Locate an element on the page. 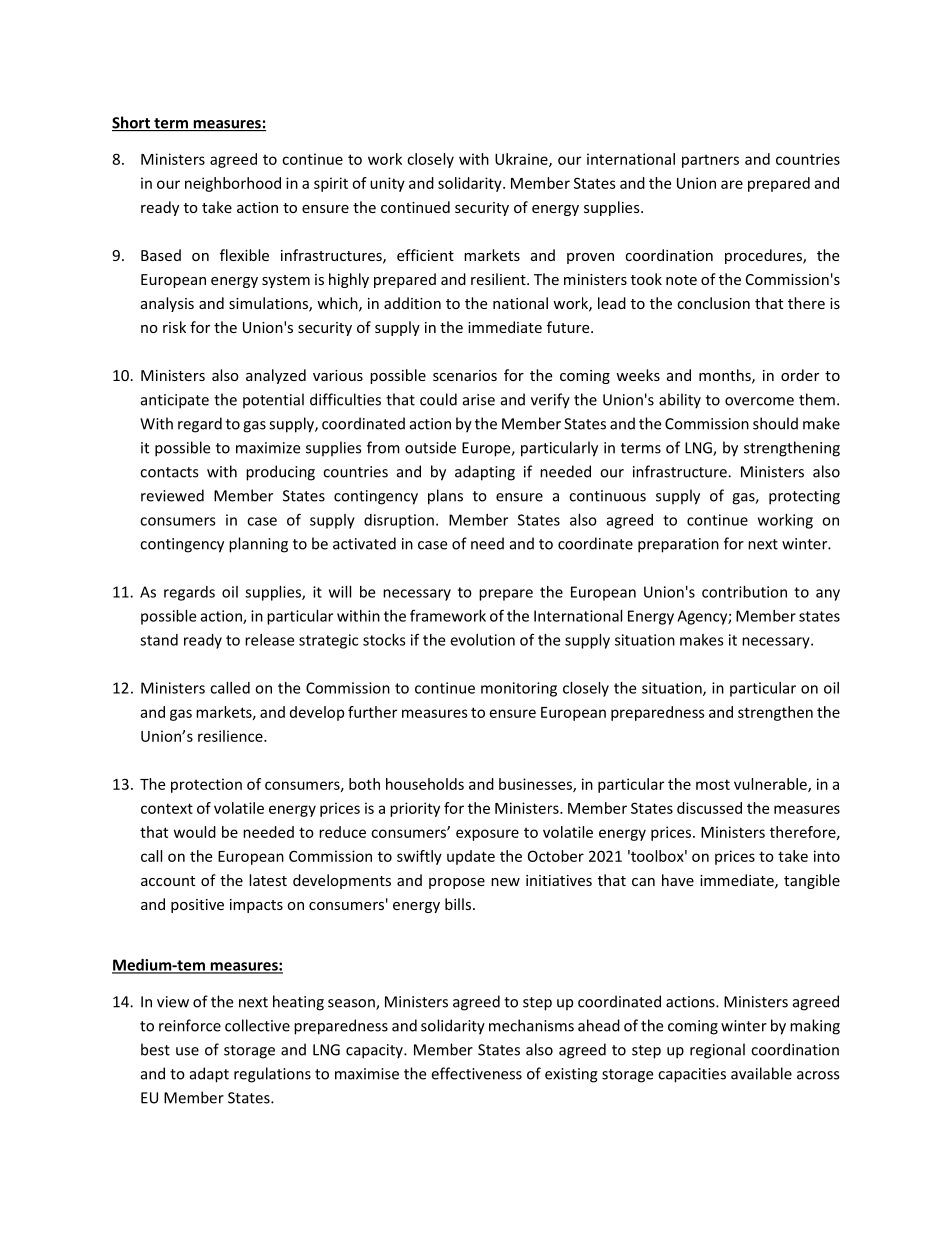  effectiveness is located at coordinates (476, 1073).
